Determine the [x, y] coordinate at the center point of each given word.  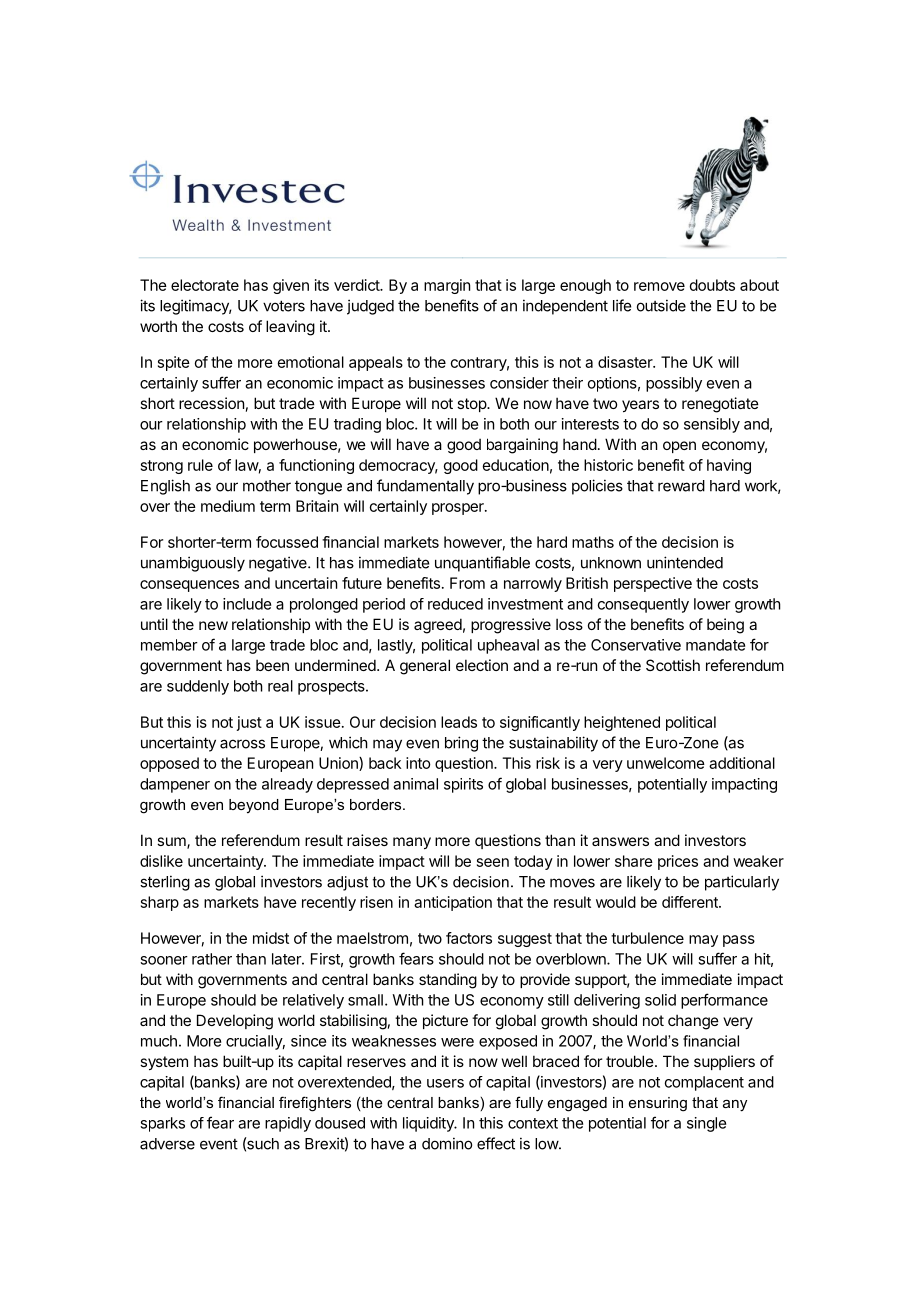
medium [228, 506]
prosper [459, 509]
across [242, 744]
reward [681, 486]
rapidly [288, 1124]
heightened [622, 723]
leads [459, 722]
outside [661, 305]
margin [447, 286]
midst [271, 938]
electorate [205, 285]
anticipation [453, 903]
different [691, 902]
